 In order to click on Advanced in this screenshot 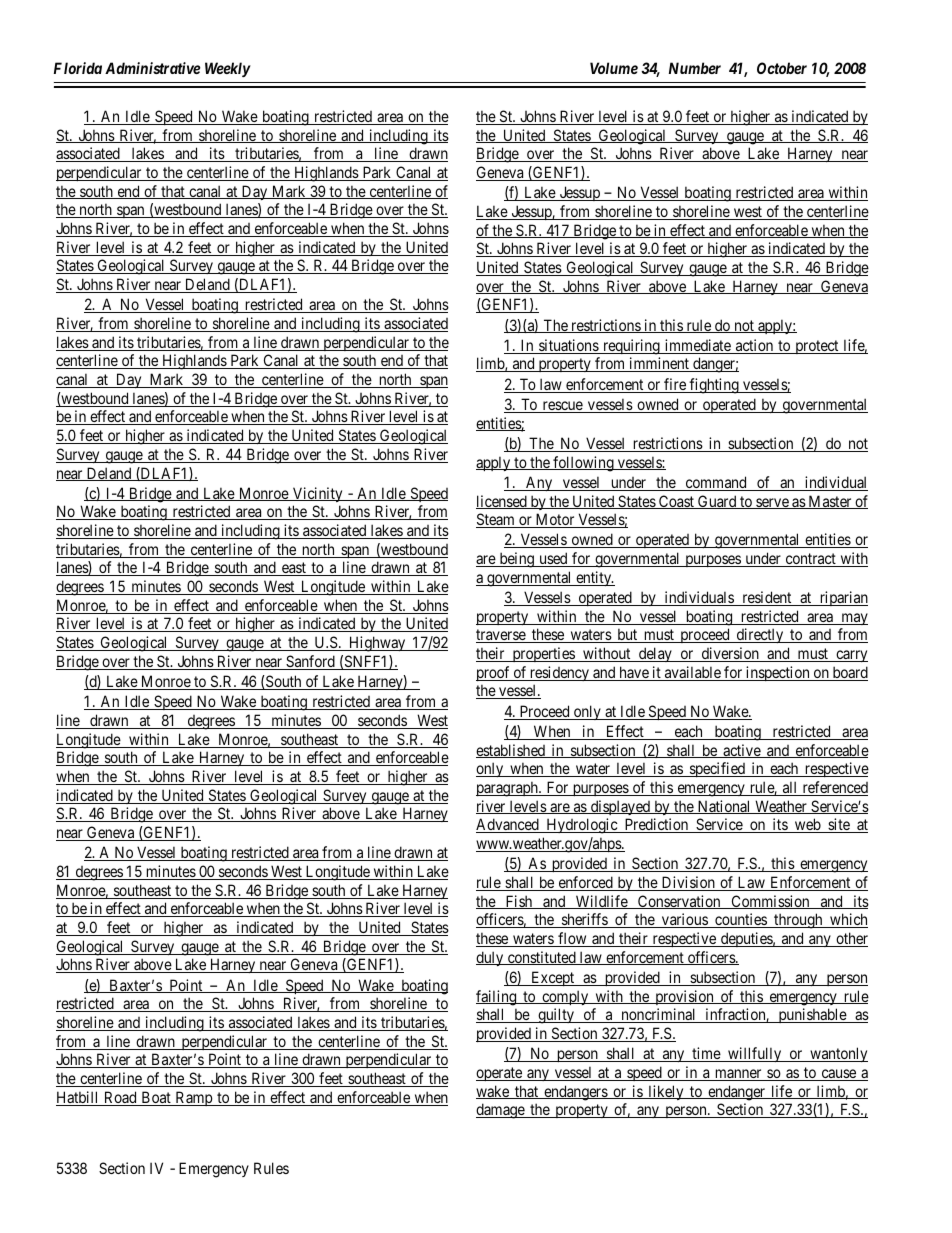, I will do `click(508, 825)`.
